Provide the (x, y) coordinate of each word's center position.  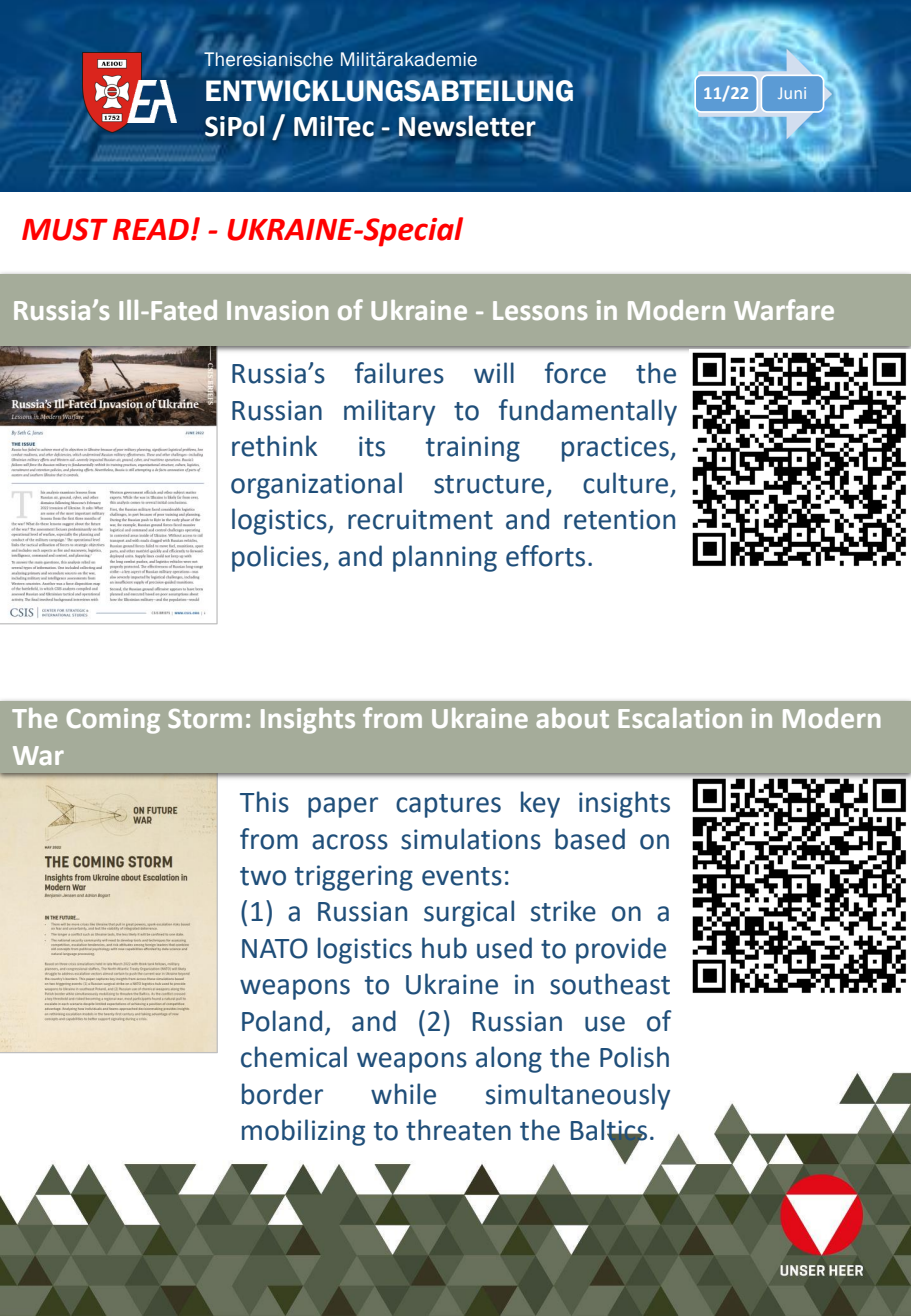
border (282, 1094)
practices (616, 449)
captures (448, 806)
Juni (792, 93)
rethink (274, 446)
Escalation (680, 718)
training (473, 449)
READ (151, 229)
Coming (113, 721)
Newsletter (467, 125)
